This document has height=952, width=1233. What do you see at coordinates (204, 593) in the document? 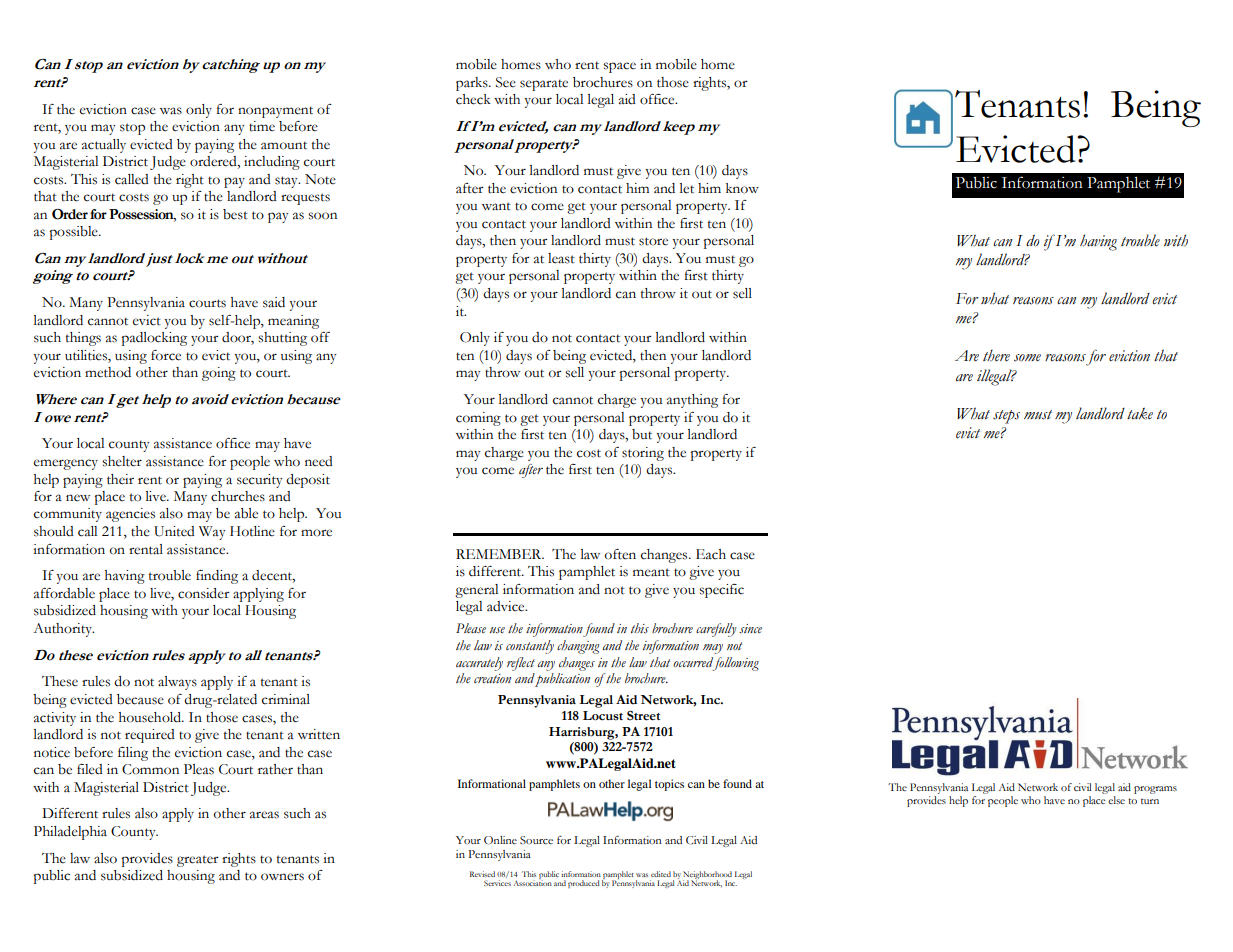
I see `consider` at bounding box center [204, 593].
